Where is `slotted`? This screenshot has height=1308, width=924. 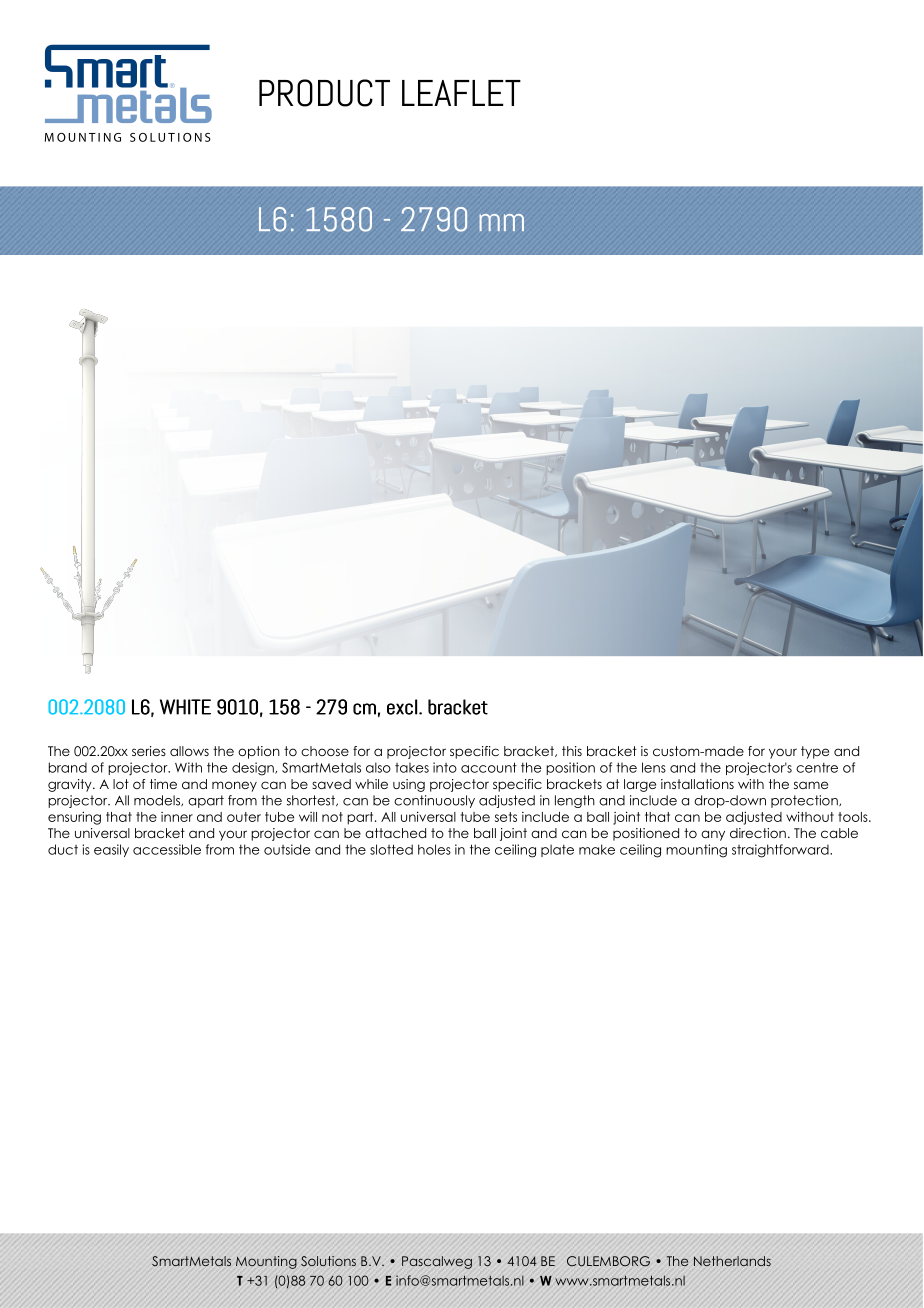
slotted is located at coordinates (391, 849).
